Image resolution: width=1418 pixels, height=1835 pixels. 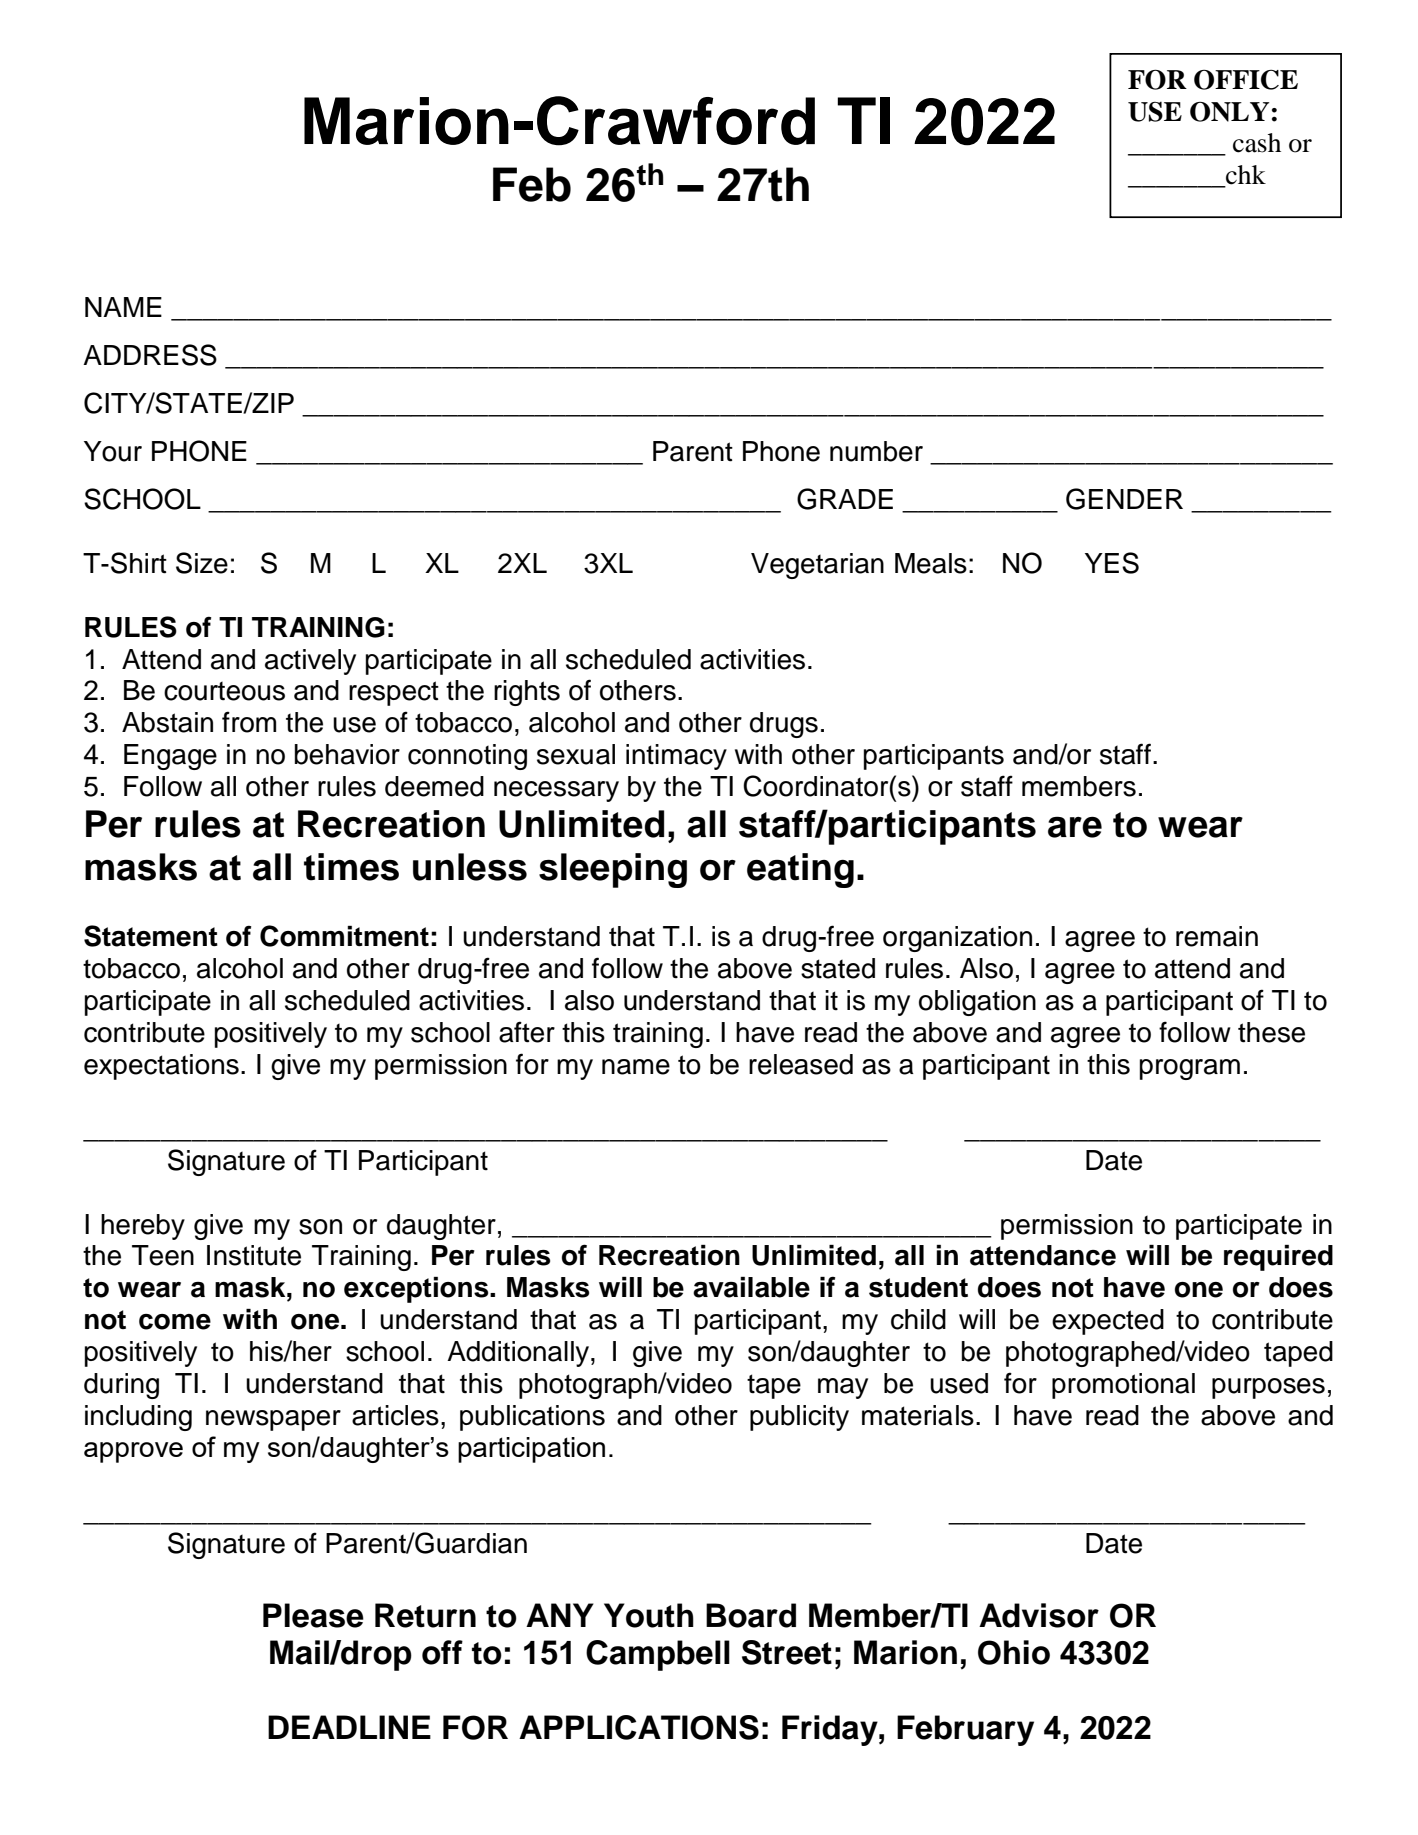 I want to click on Please, so click(x=313, y=1615).
